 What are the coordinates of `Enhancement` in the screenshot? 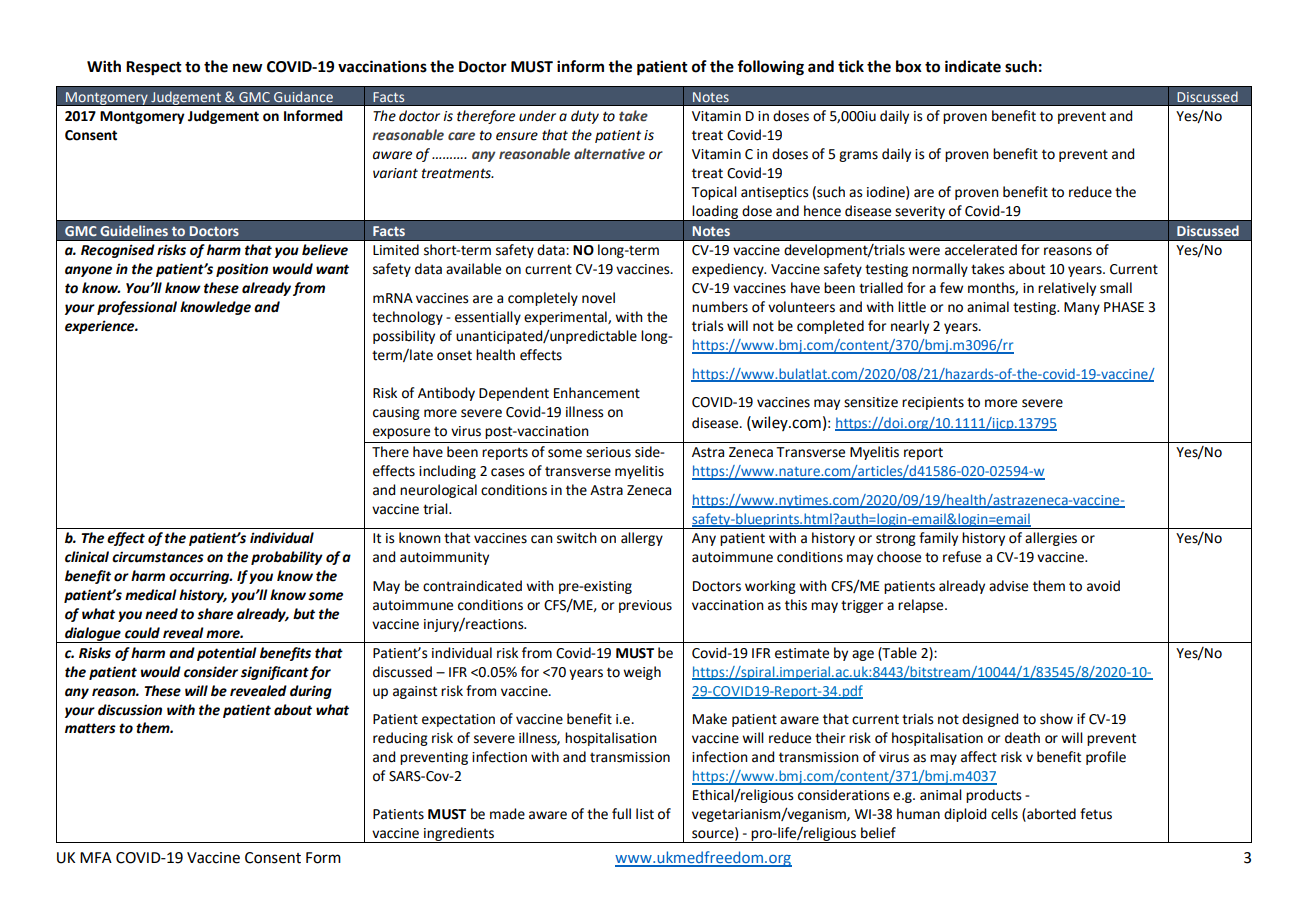 It's located at (597, 393).
